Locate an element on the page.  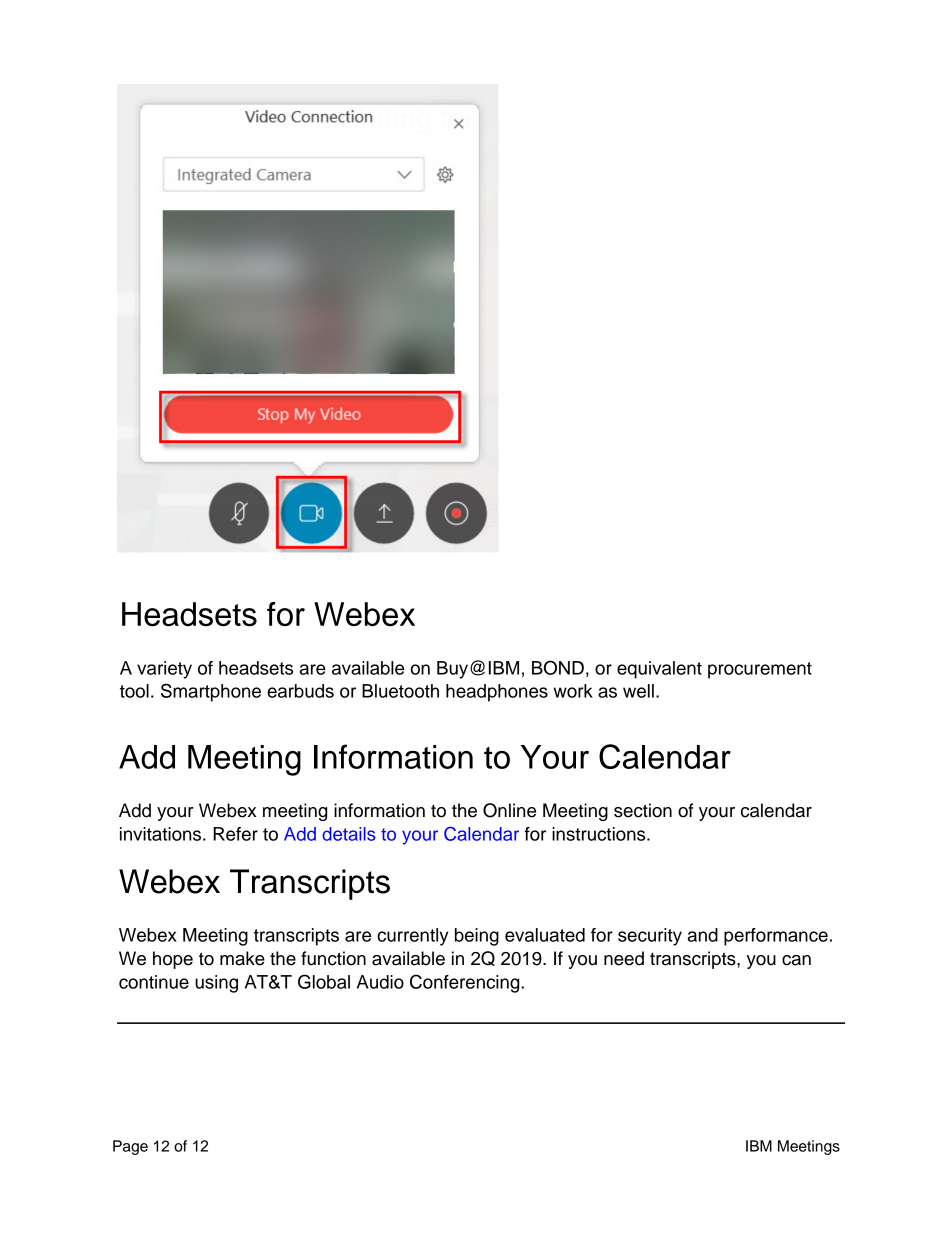
Page is located at coordinates (130, 1147).
